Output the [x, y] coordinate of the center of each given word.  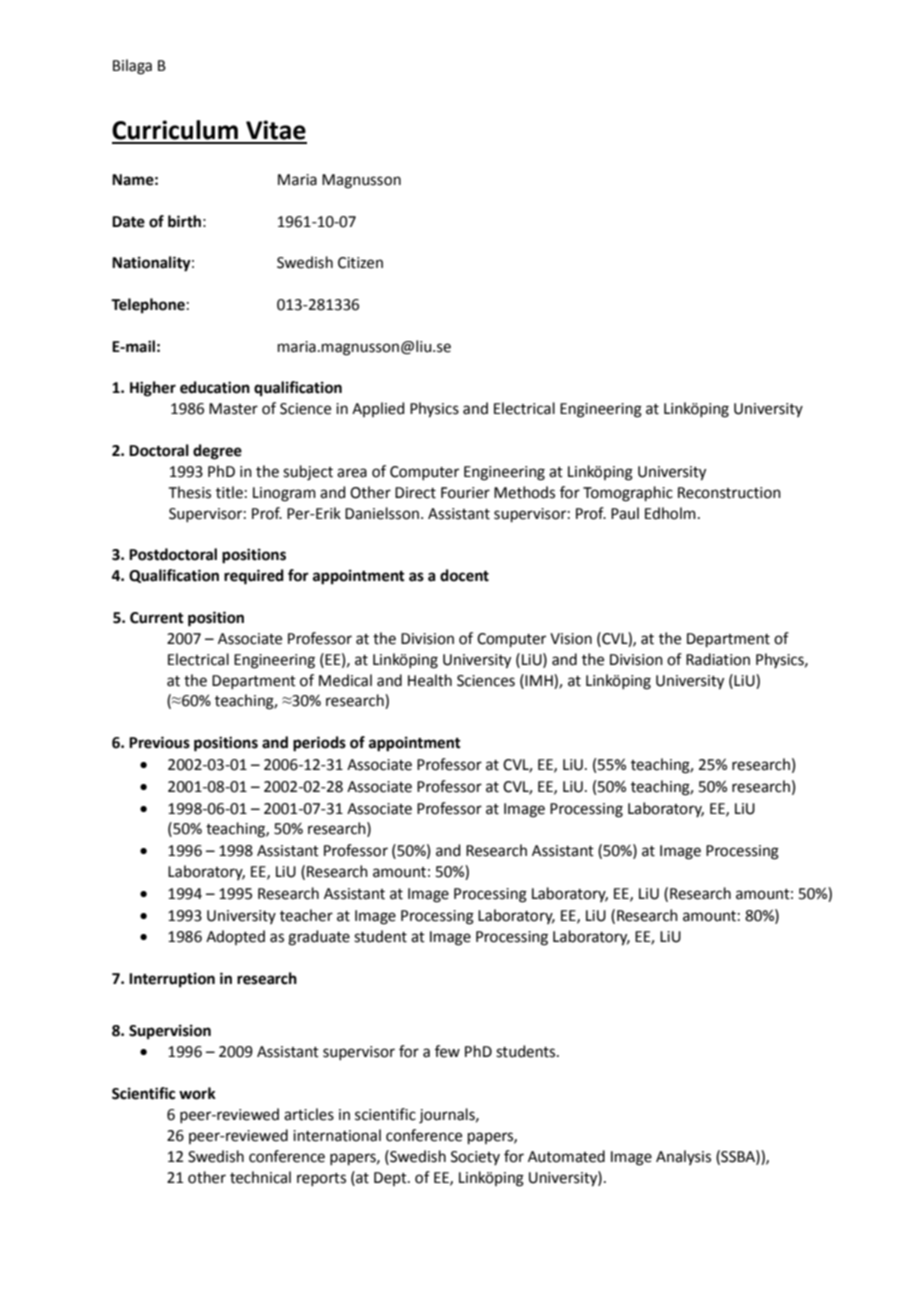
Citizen [360, 263]
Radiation [718, 659]
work [197, 1093]
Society [475, 1158]
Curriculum [175, 130]
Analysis [683, 1157]
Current [157, 618]
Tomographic [628, 494]
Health [430, 680]
